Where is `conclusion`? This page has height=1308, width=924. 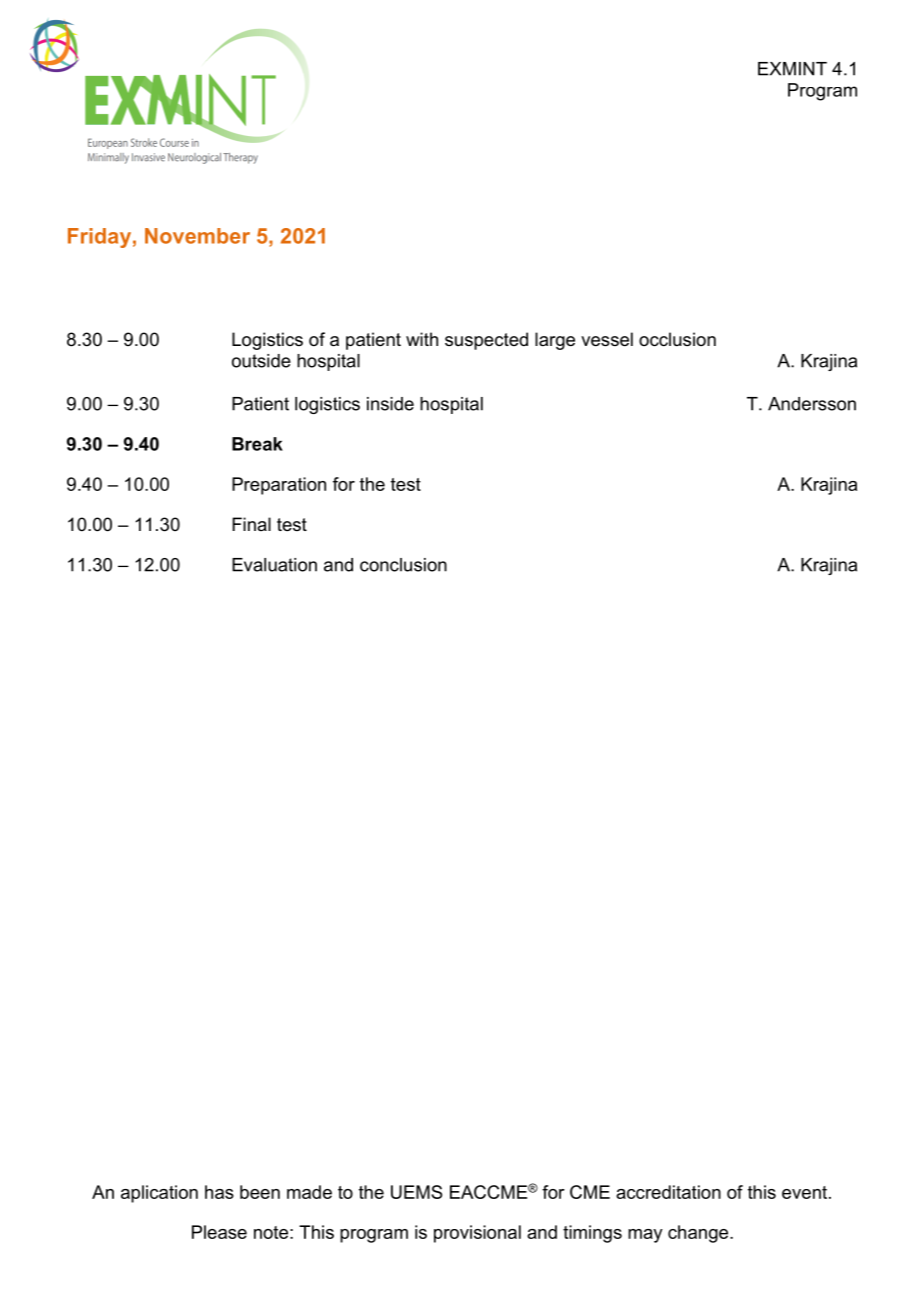 conclusion is located at coordinates (403, 565).
